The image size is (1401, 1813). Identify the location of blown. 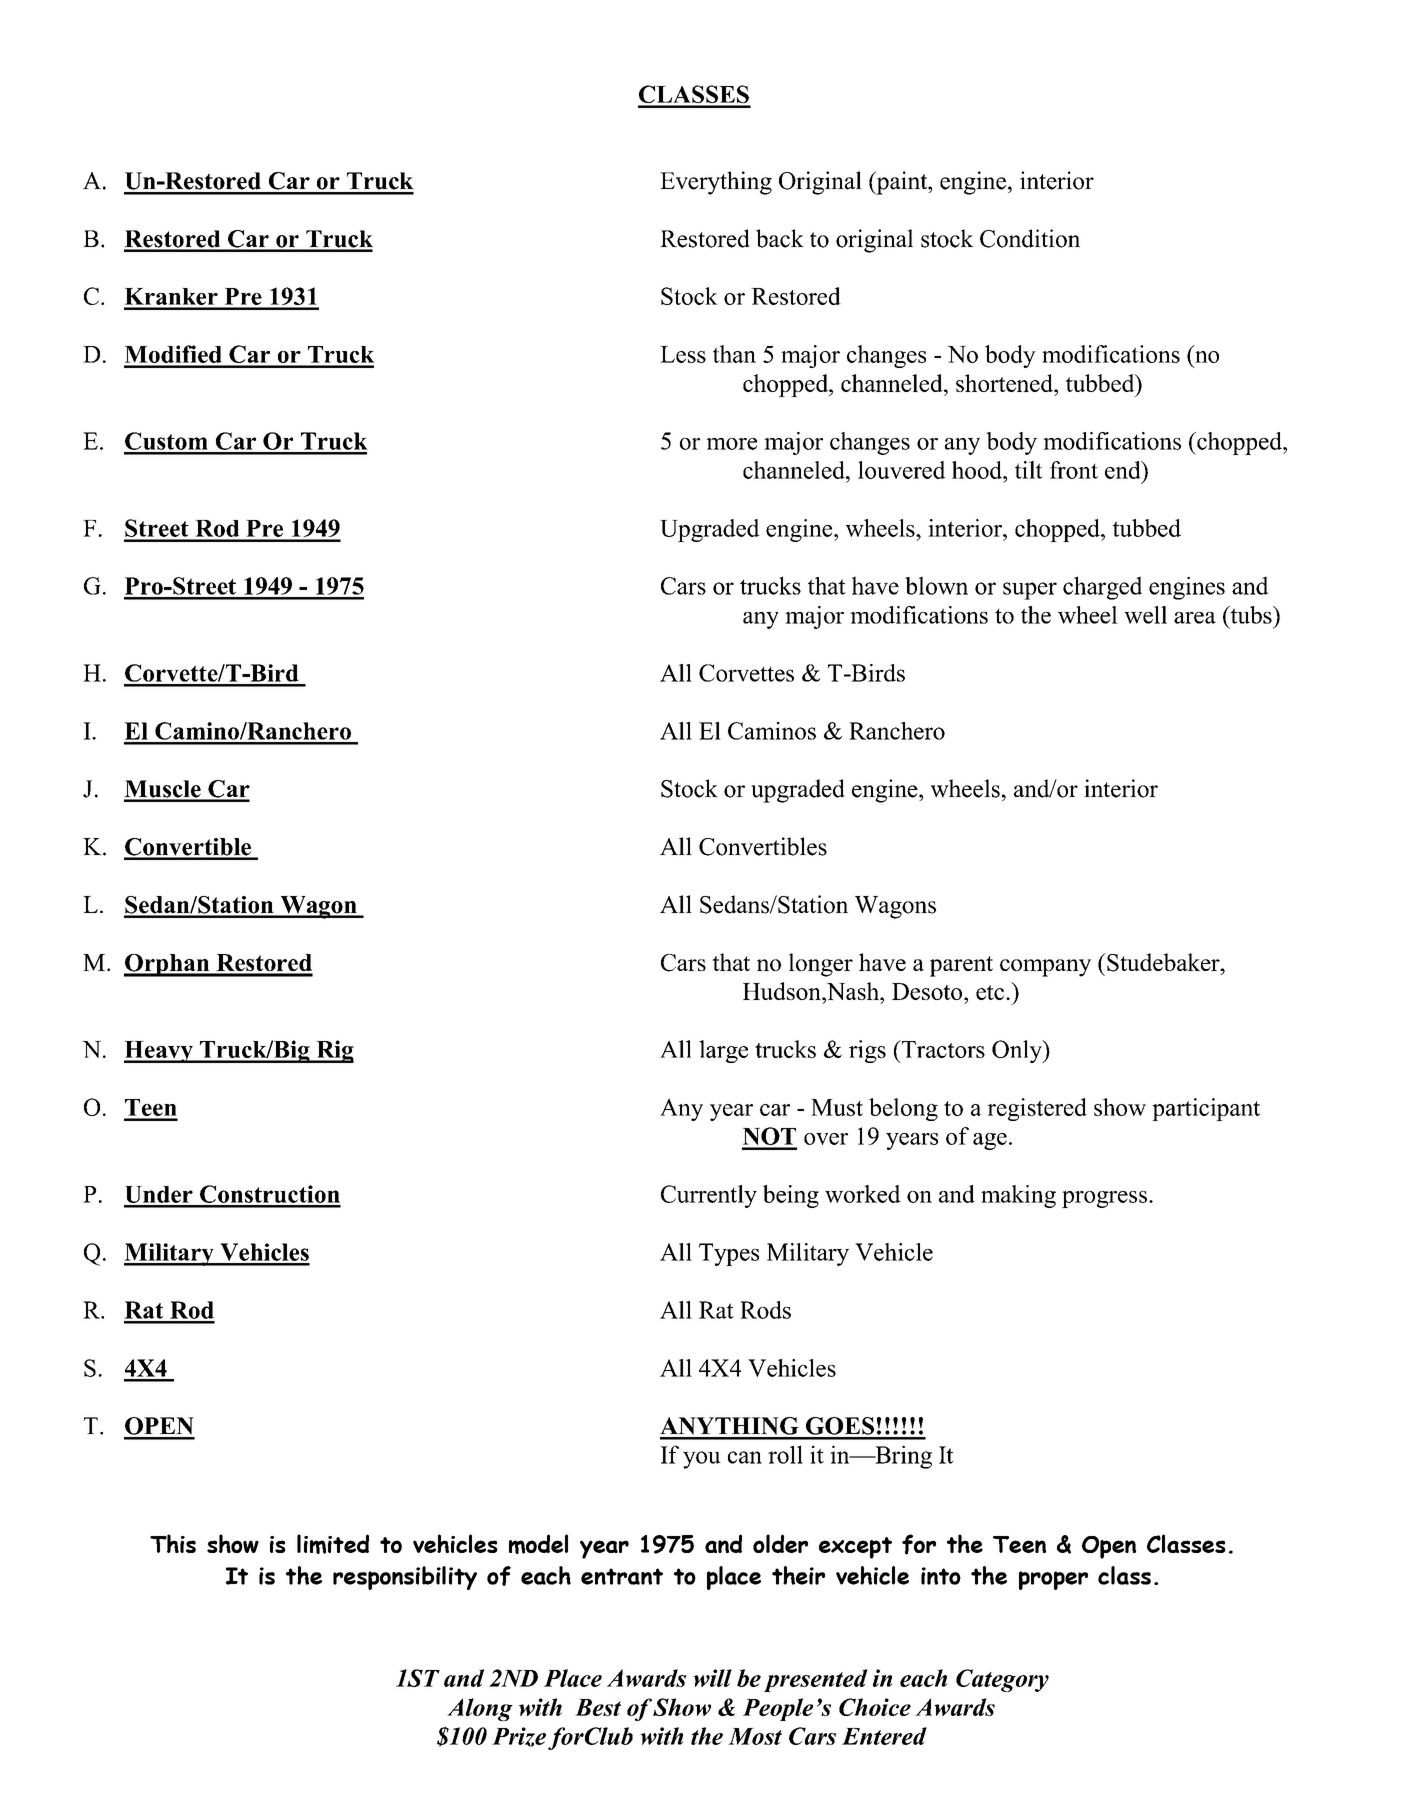
(936, 585).
